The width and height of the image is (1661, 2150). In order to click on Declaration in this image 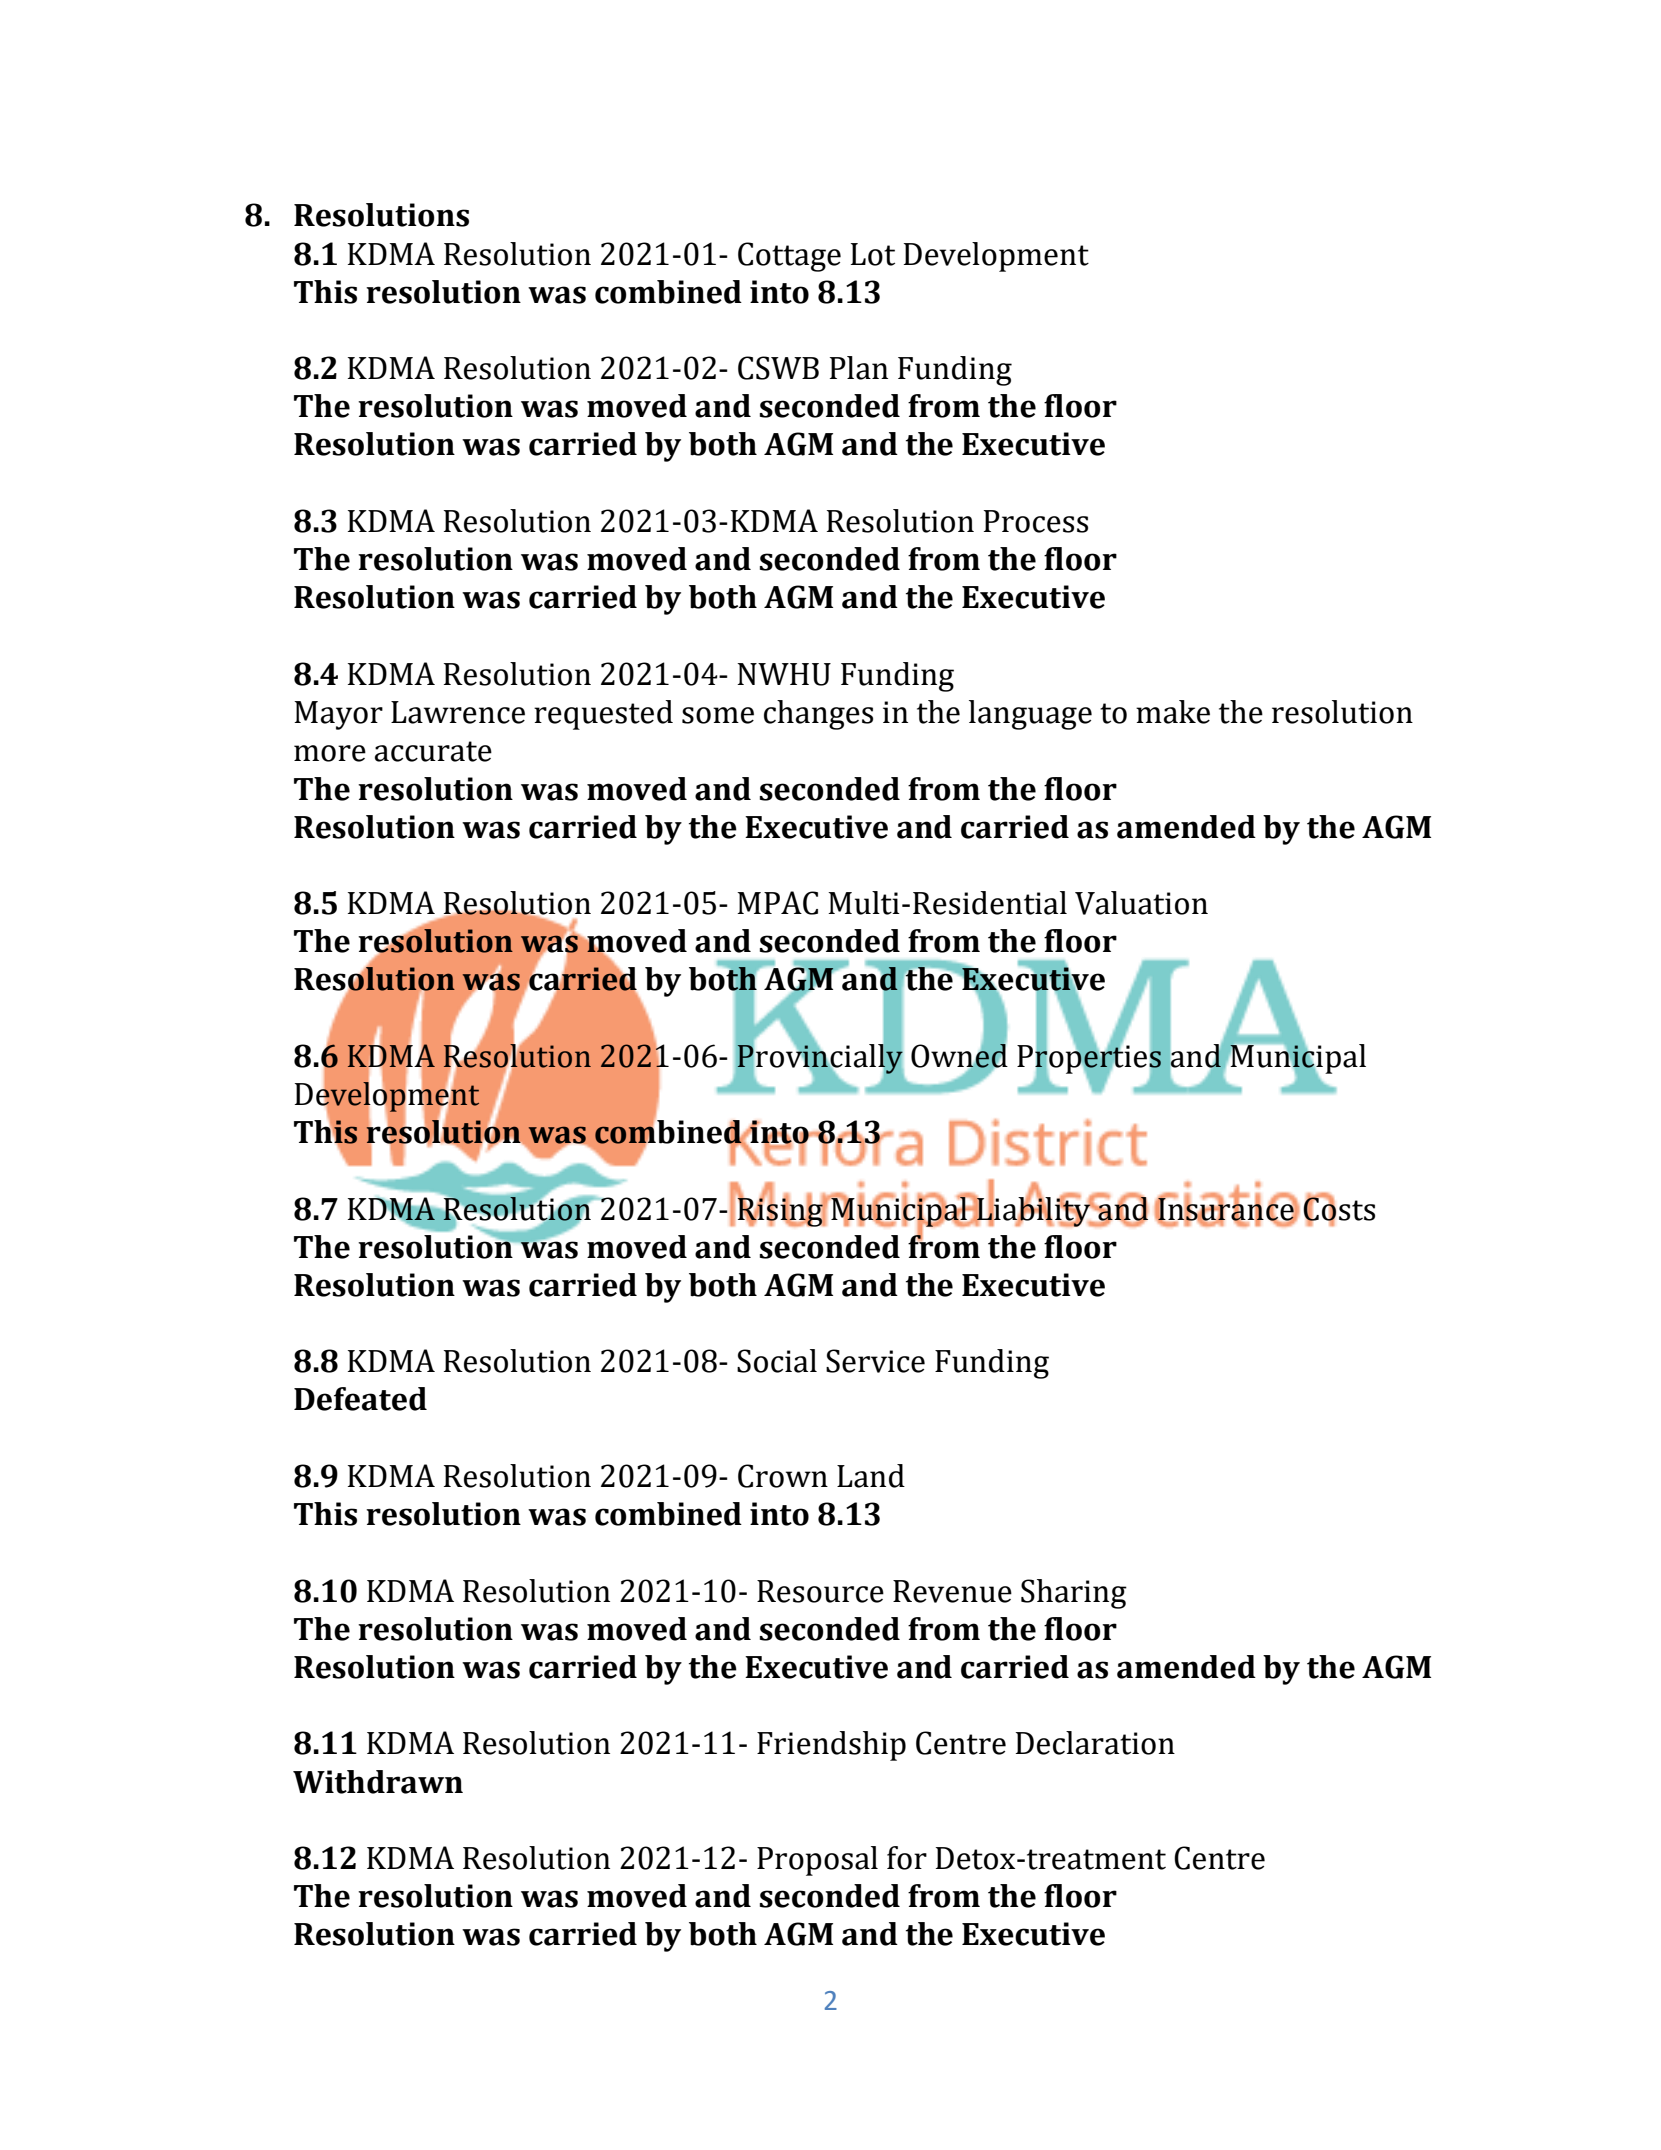, I will do `click(1095, 1743)`.
